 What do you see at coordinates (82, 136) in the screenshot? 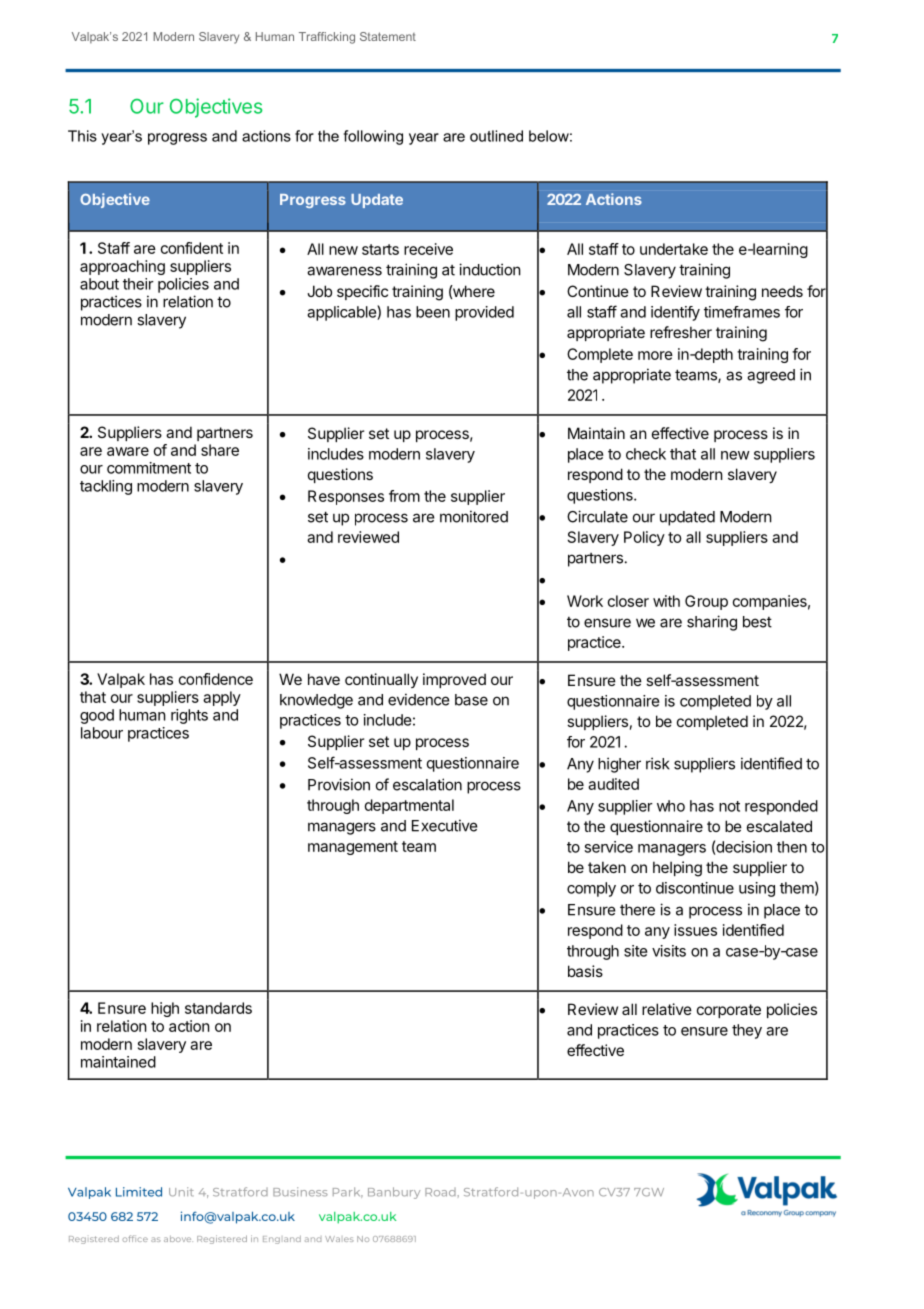
I see `This` at bounding box center [82, 136].
